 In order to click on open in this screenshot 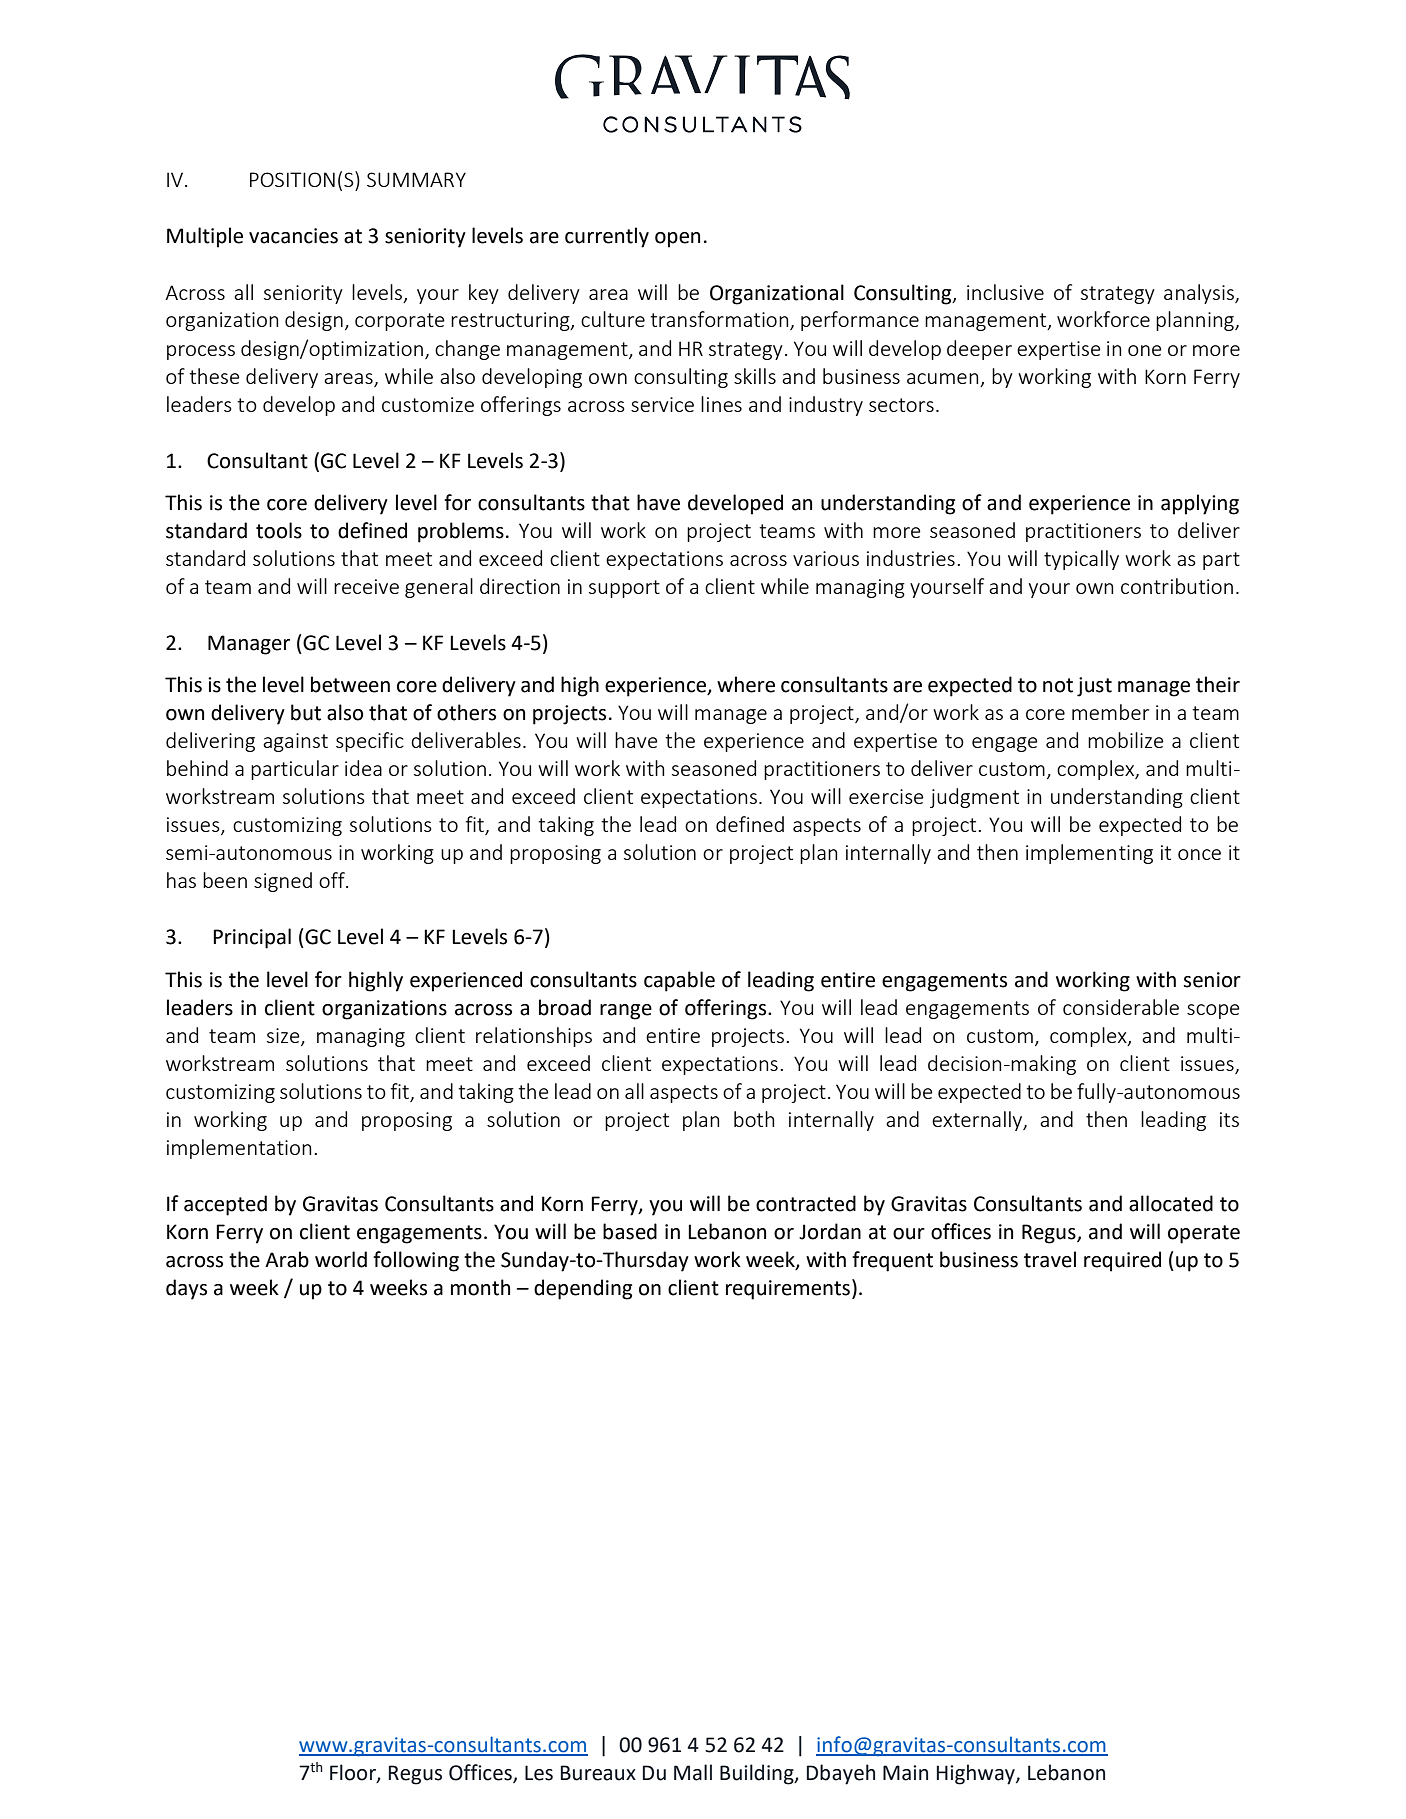, I will do `click(677, 240)`.
